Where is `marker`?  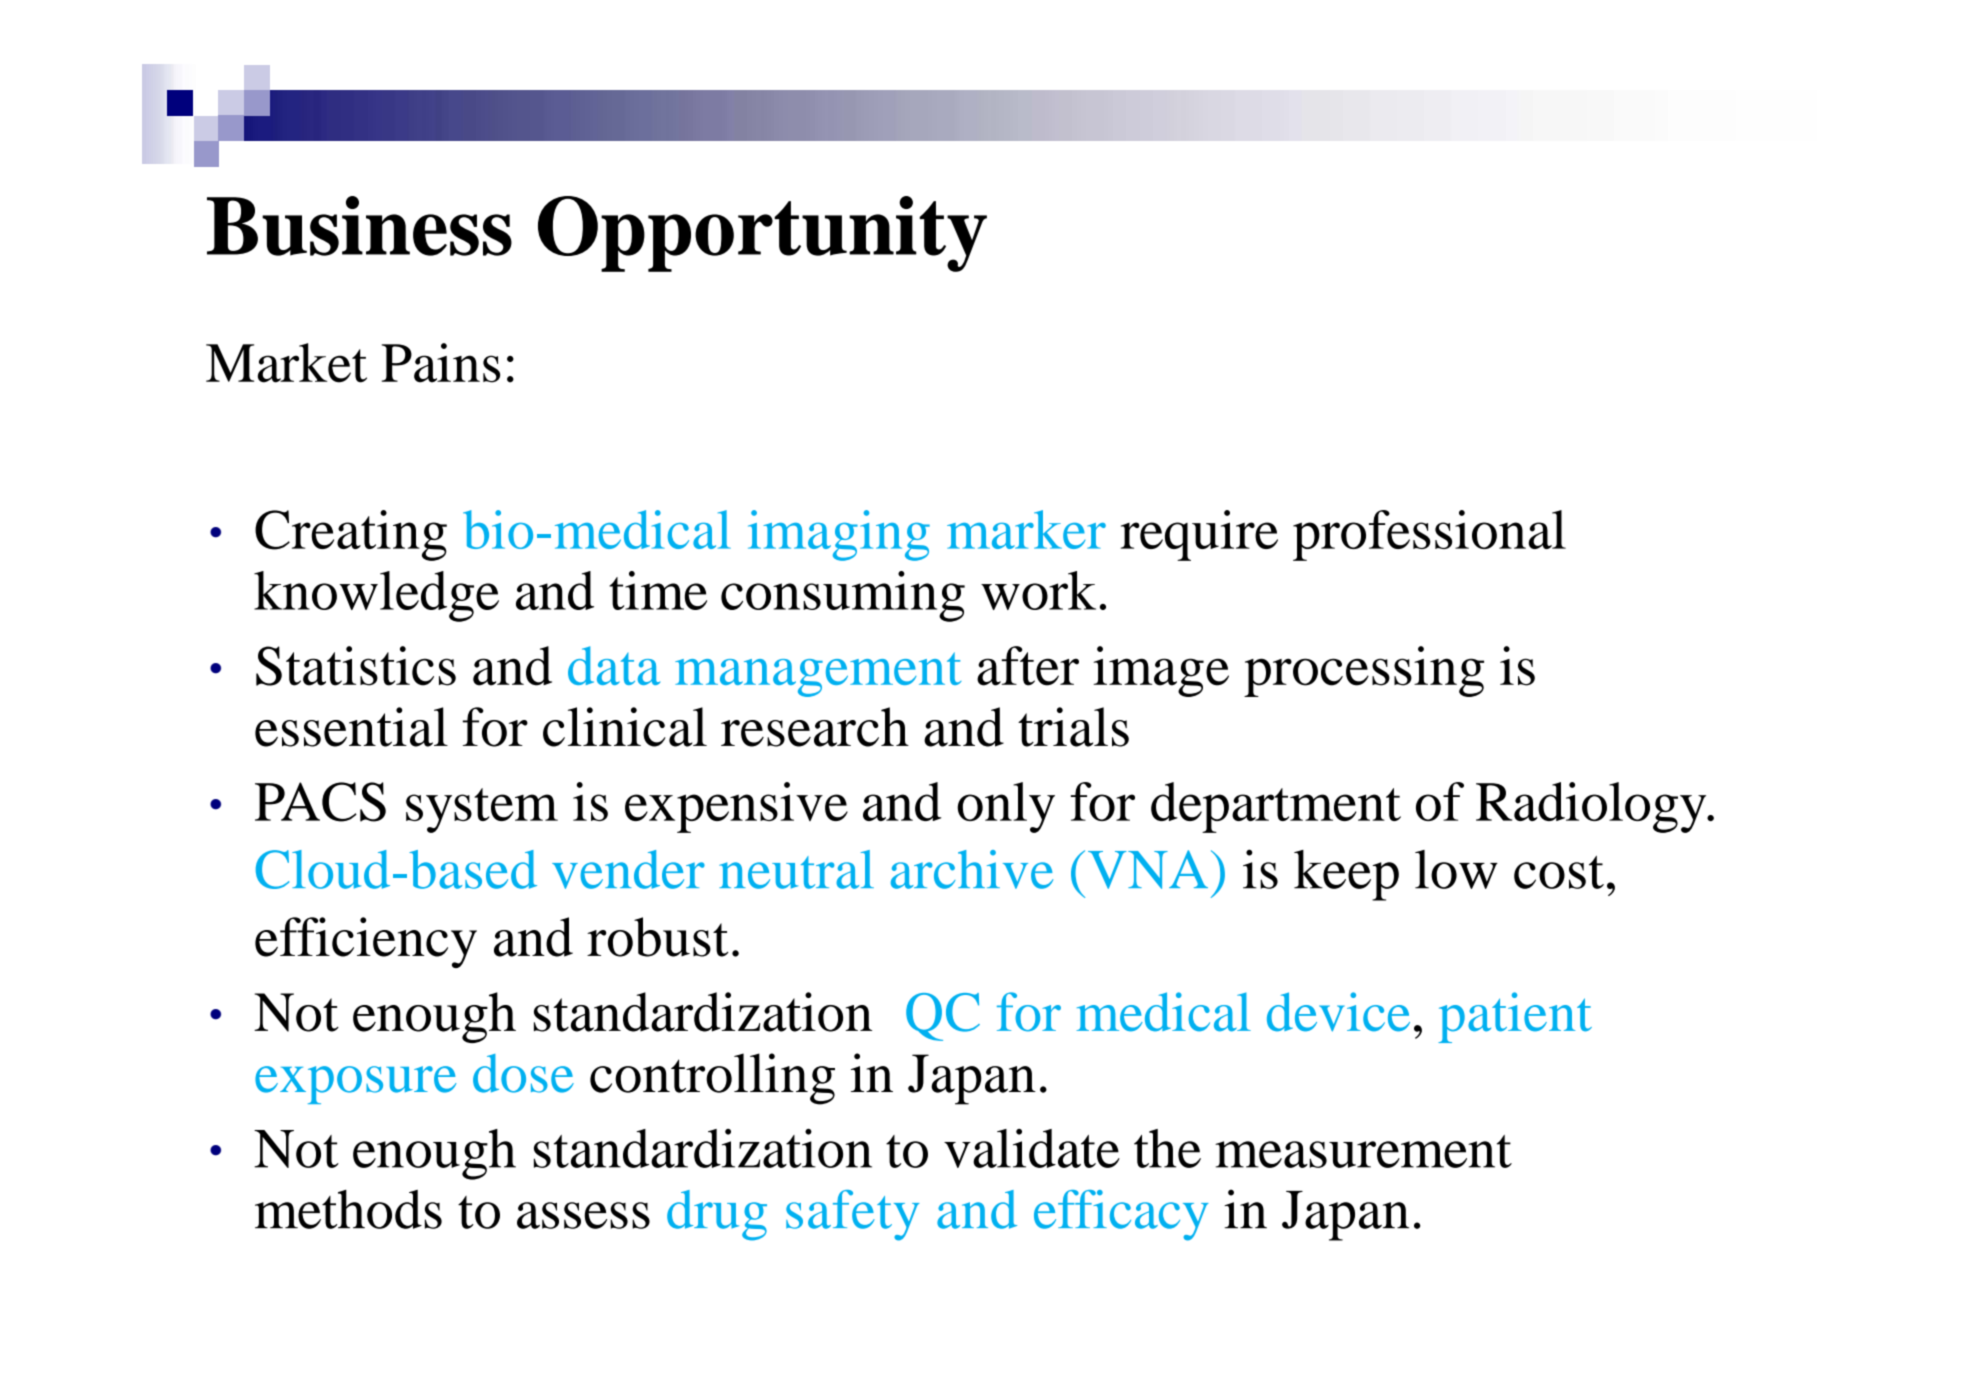
marker is located at coordinates (1026, 529).
